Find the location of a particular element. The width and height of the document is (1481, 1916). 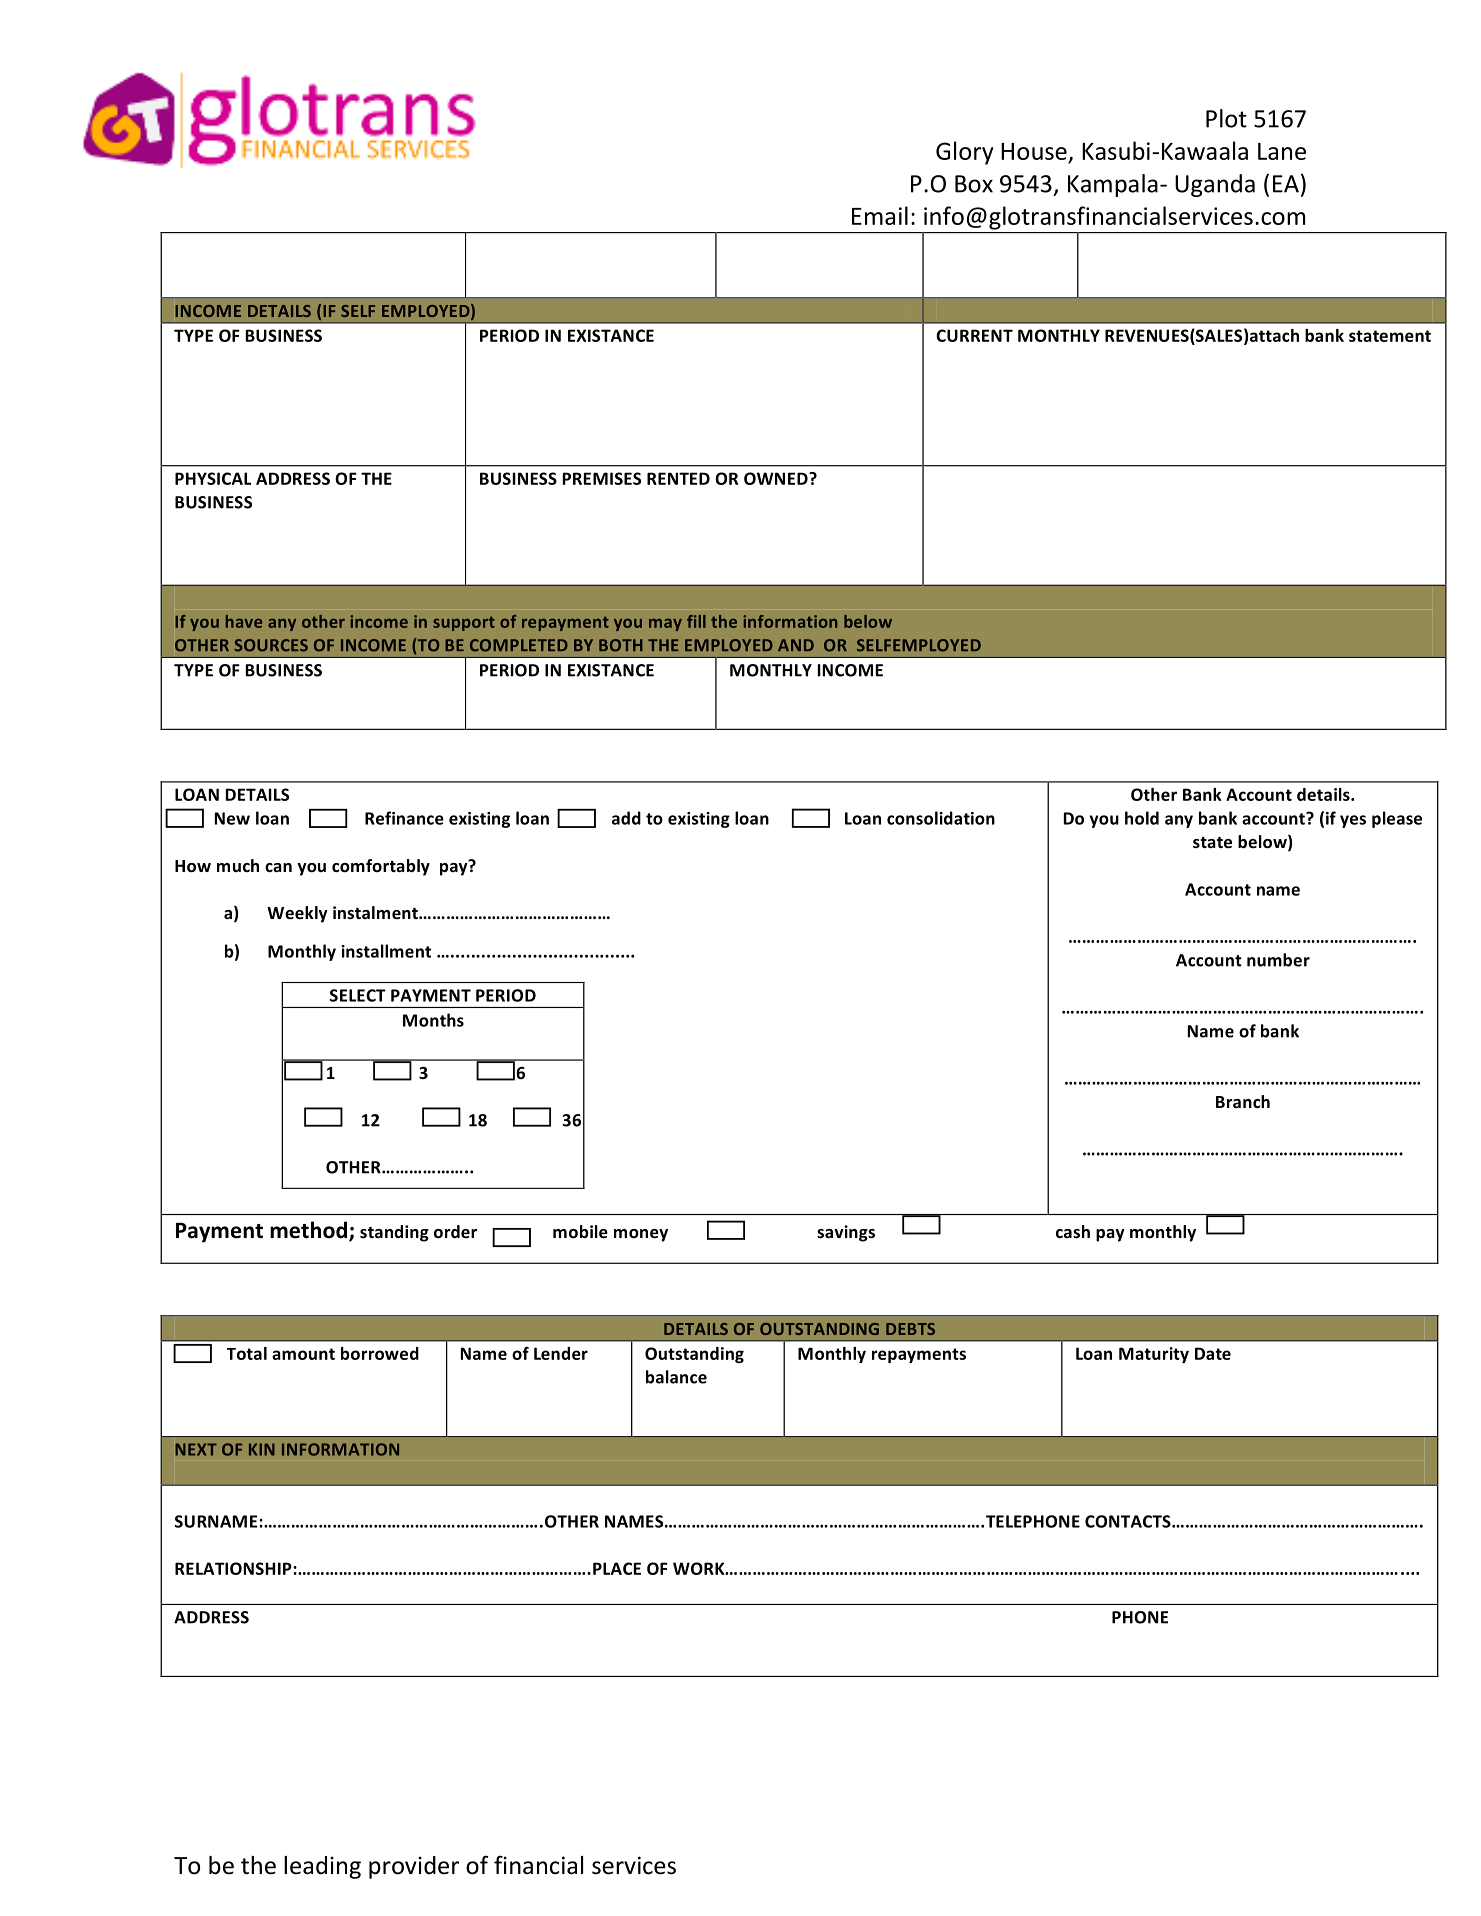

Email is located at coordinates (880, 215).
